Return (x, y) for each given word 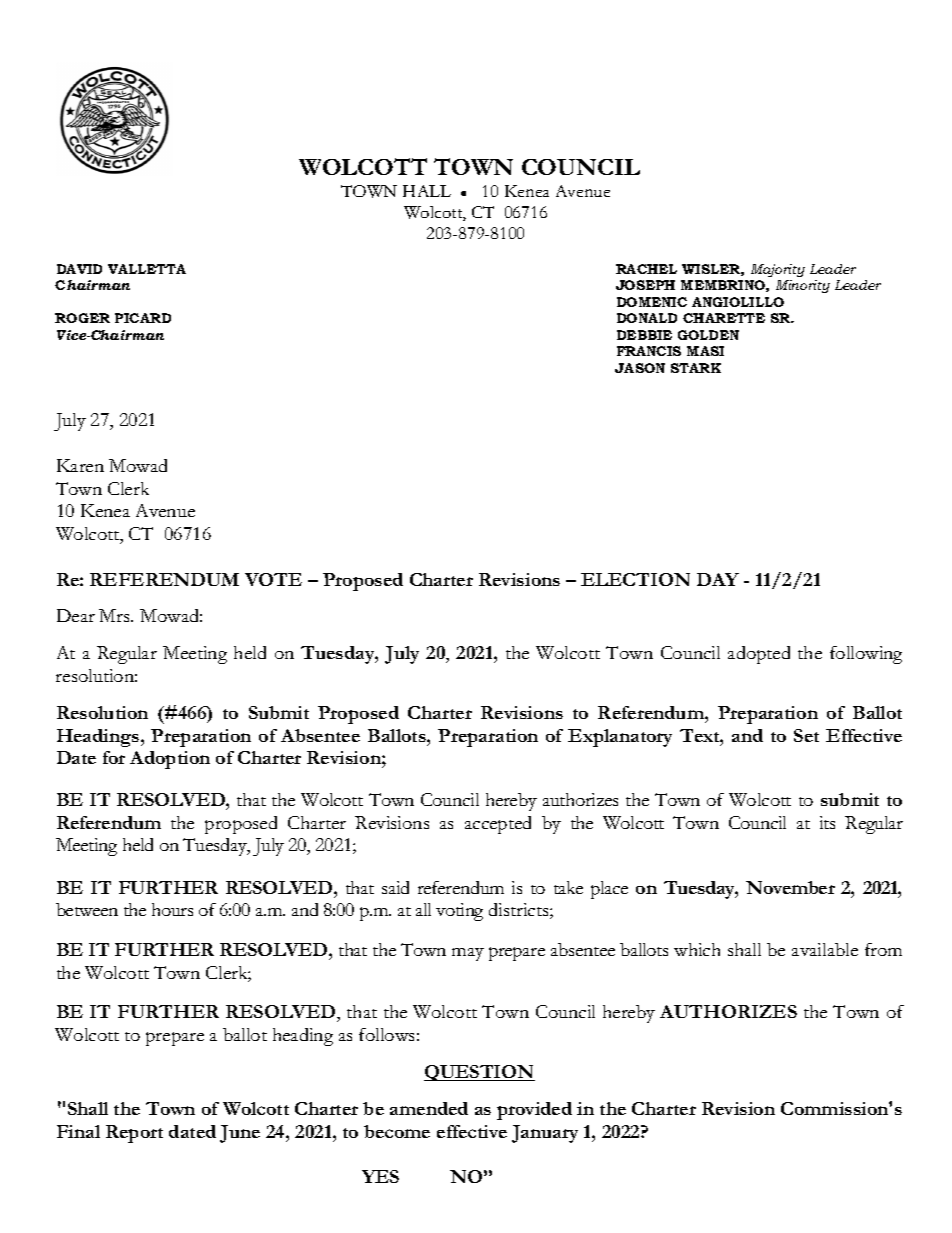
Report (134, 1134)
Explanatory (620, 738)
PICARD (143, 318)
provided (534, 1111)
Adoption (170, 760)
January (545, 1134)
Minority (803, 286)
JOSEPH (645, 285)
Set (806, 735)
